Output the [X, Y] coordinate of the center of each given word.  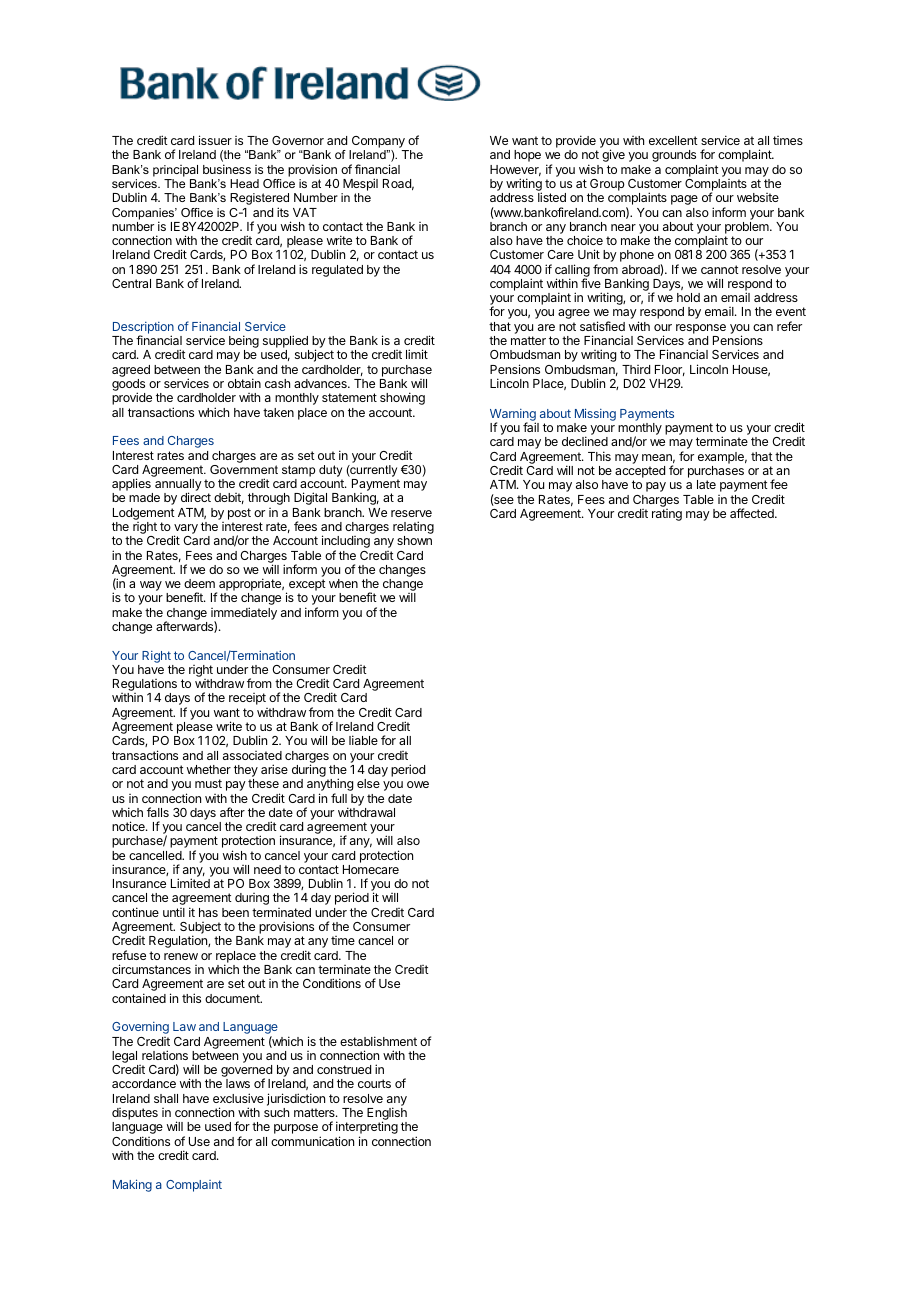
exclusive [238, 1098]
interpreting [367, 1129]
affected [753, 513]
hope [527, 156]
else [368, 783]
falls [158, 812]
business [227, 169]
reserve [411, 513]
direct [196, 497]
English [387, 1115]
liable [363, 740]
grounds [674, 156]
